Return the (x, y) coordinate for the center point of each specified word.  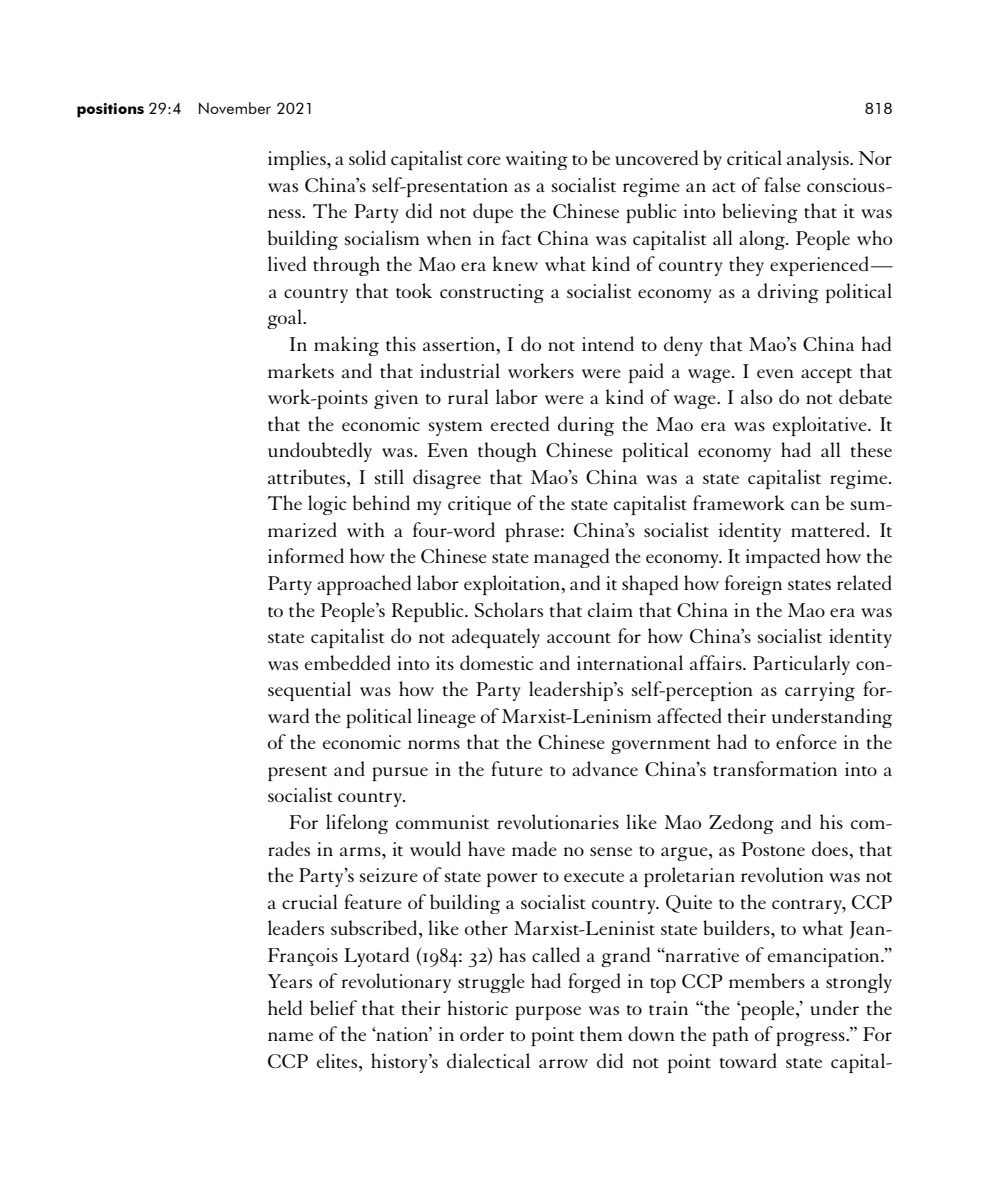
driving (788, 293)
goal (285, 319)
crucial (309, 901)
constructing (492, 293)
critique (479, 505)
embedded (348, 662)
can (805, 505)
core (484, 160)
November (235, 108)
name (290, 1036)
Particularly (801, 665)
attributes (308, 476)
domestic (496, 662)
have (486, 848)
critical (754, 157)
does (831, 848)
